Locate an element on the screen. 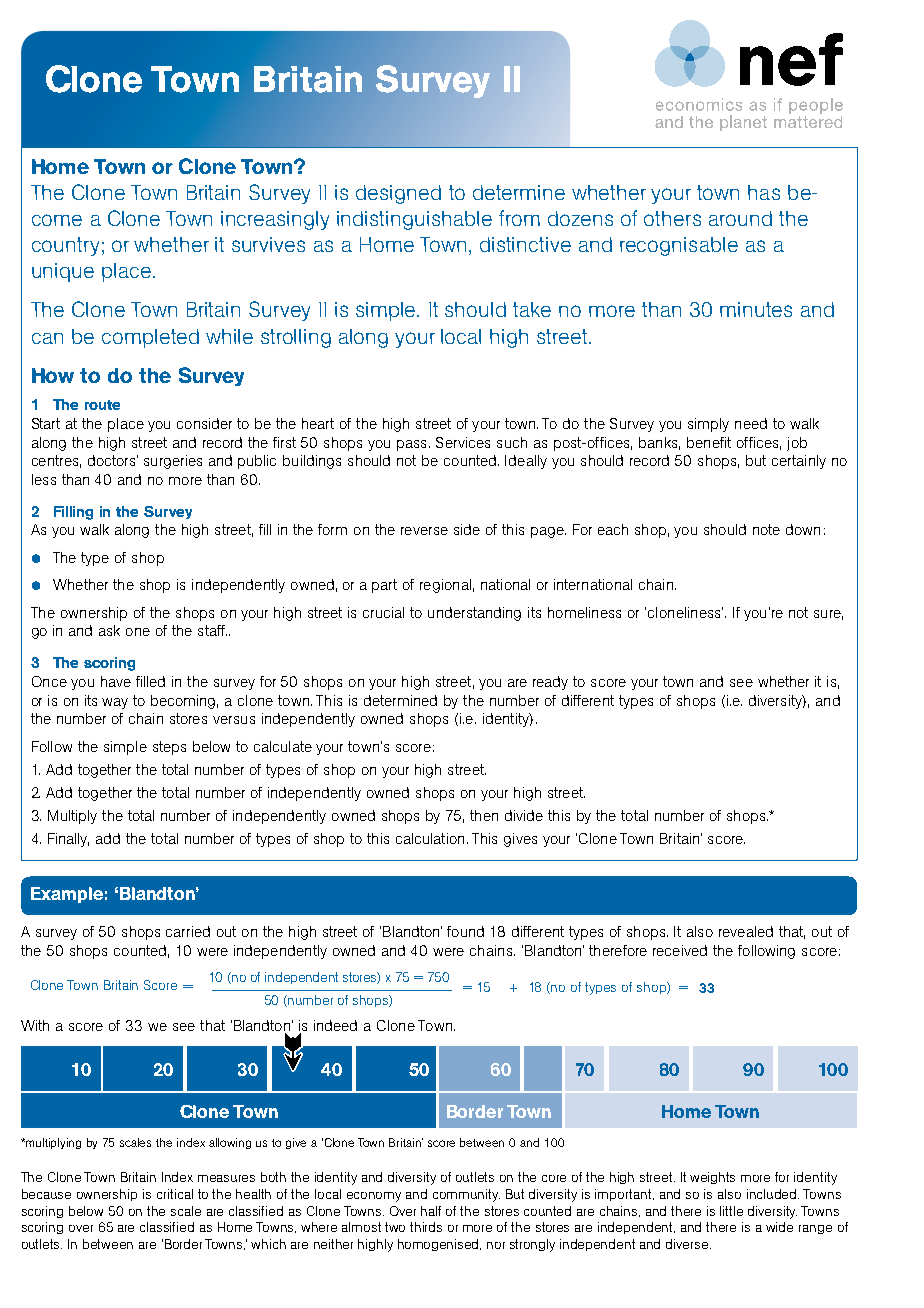 This screenshot has width=924, height=1308. divide is located at coordinates (524, 815).
